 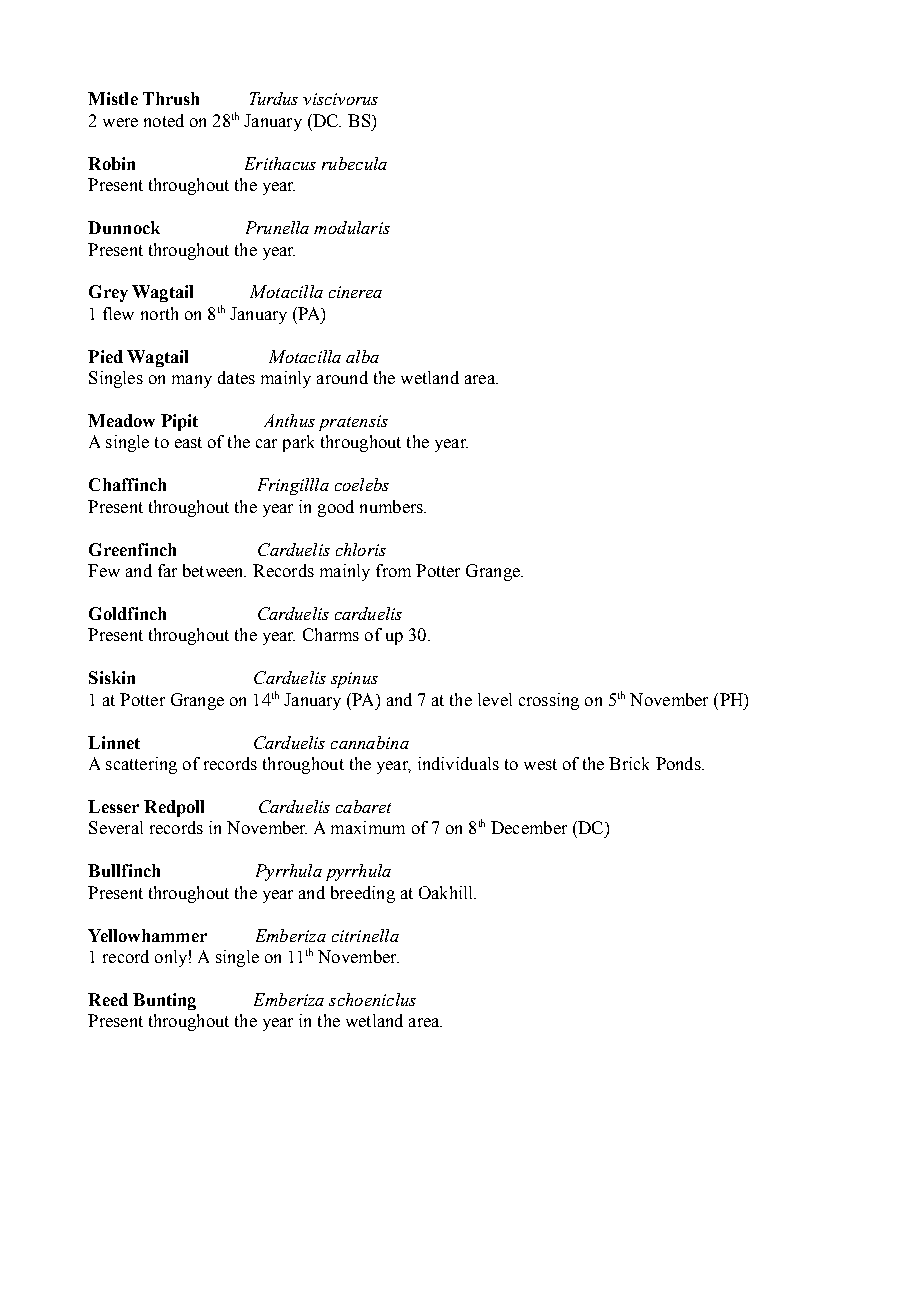 I want to click on Bunting, so click(x=164, y=1001).
